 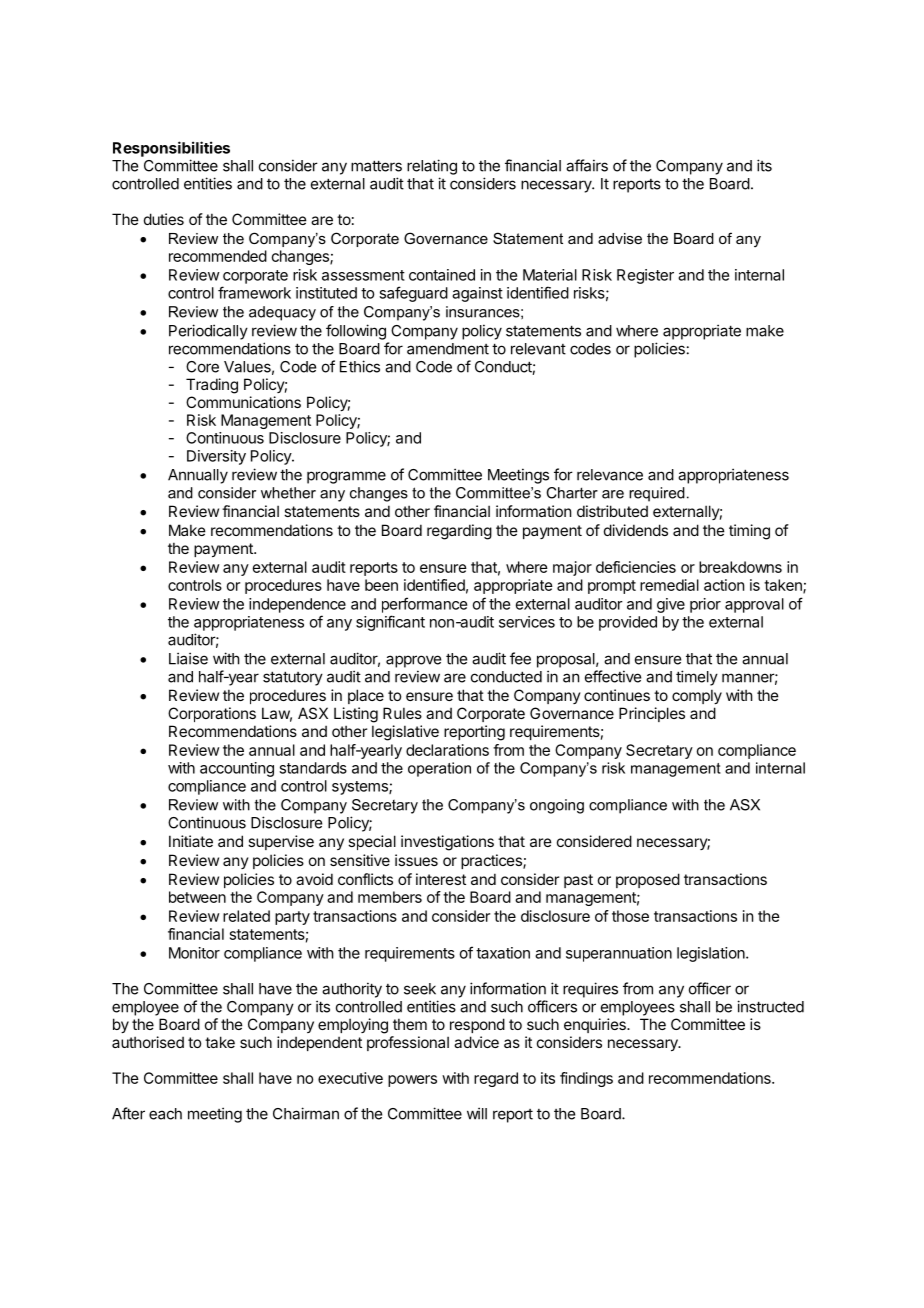 I want to click on affairs, so click(x=587, y=165).
